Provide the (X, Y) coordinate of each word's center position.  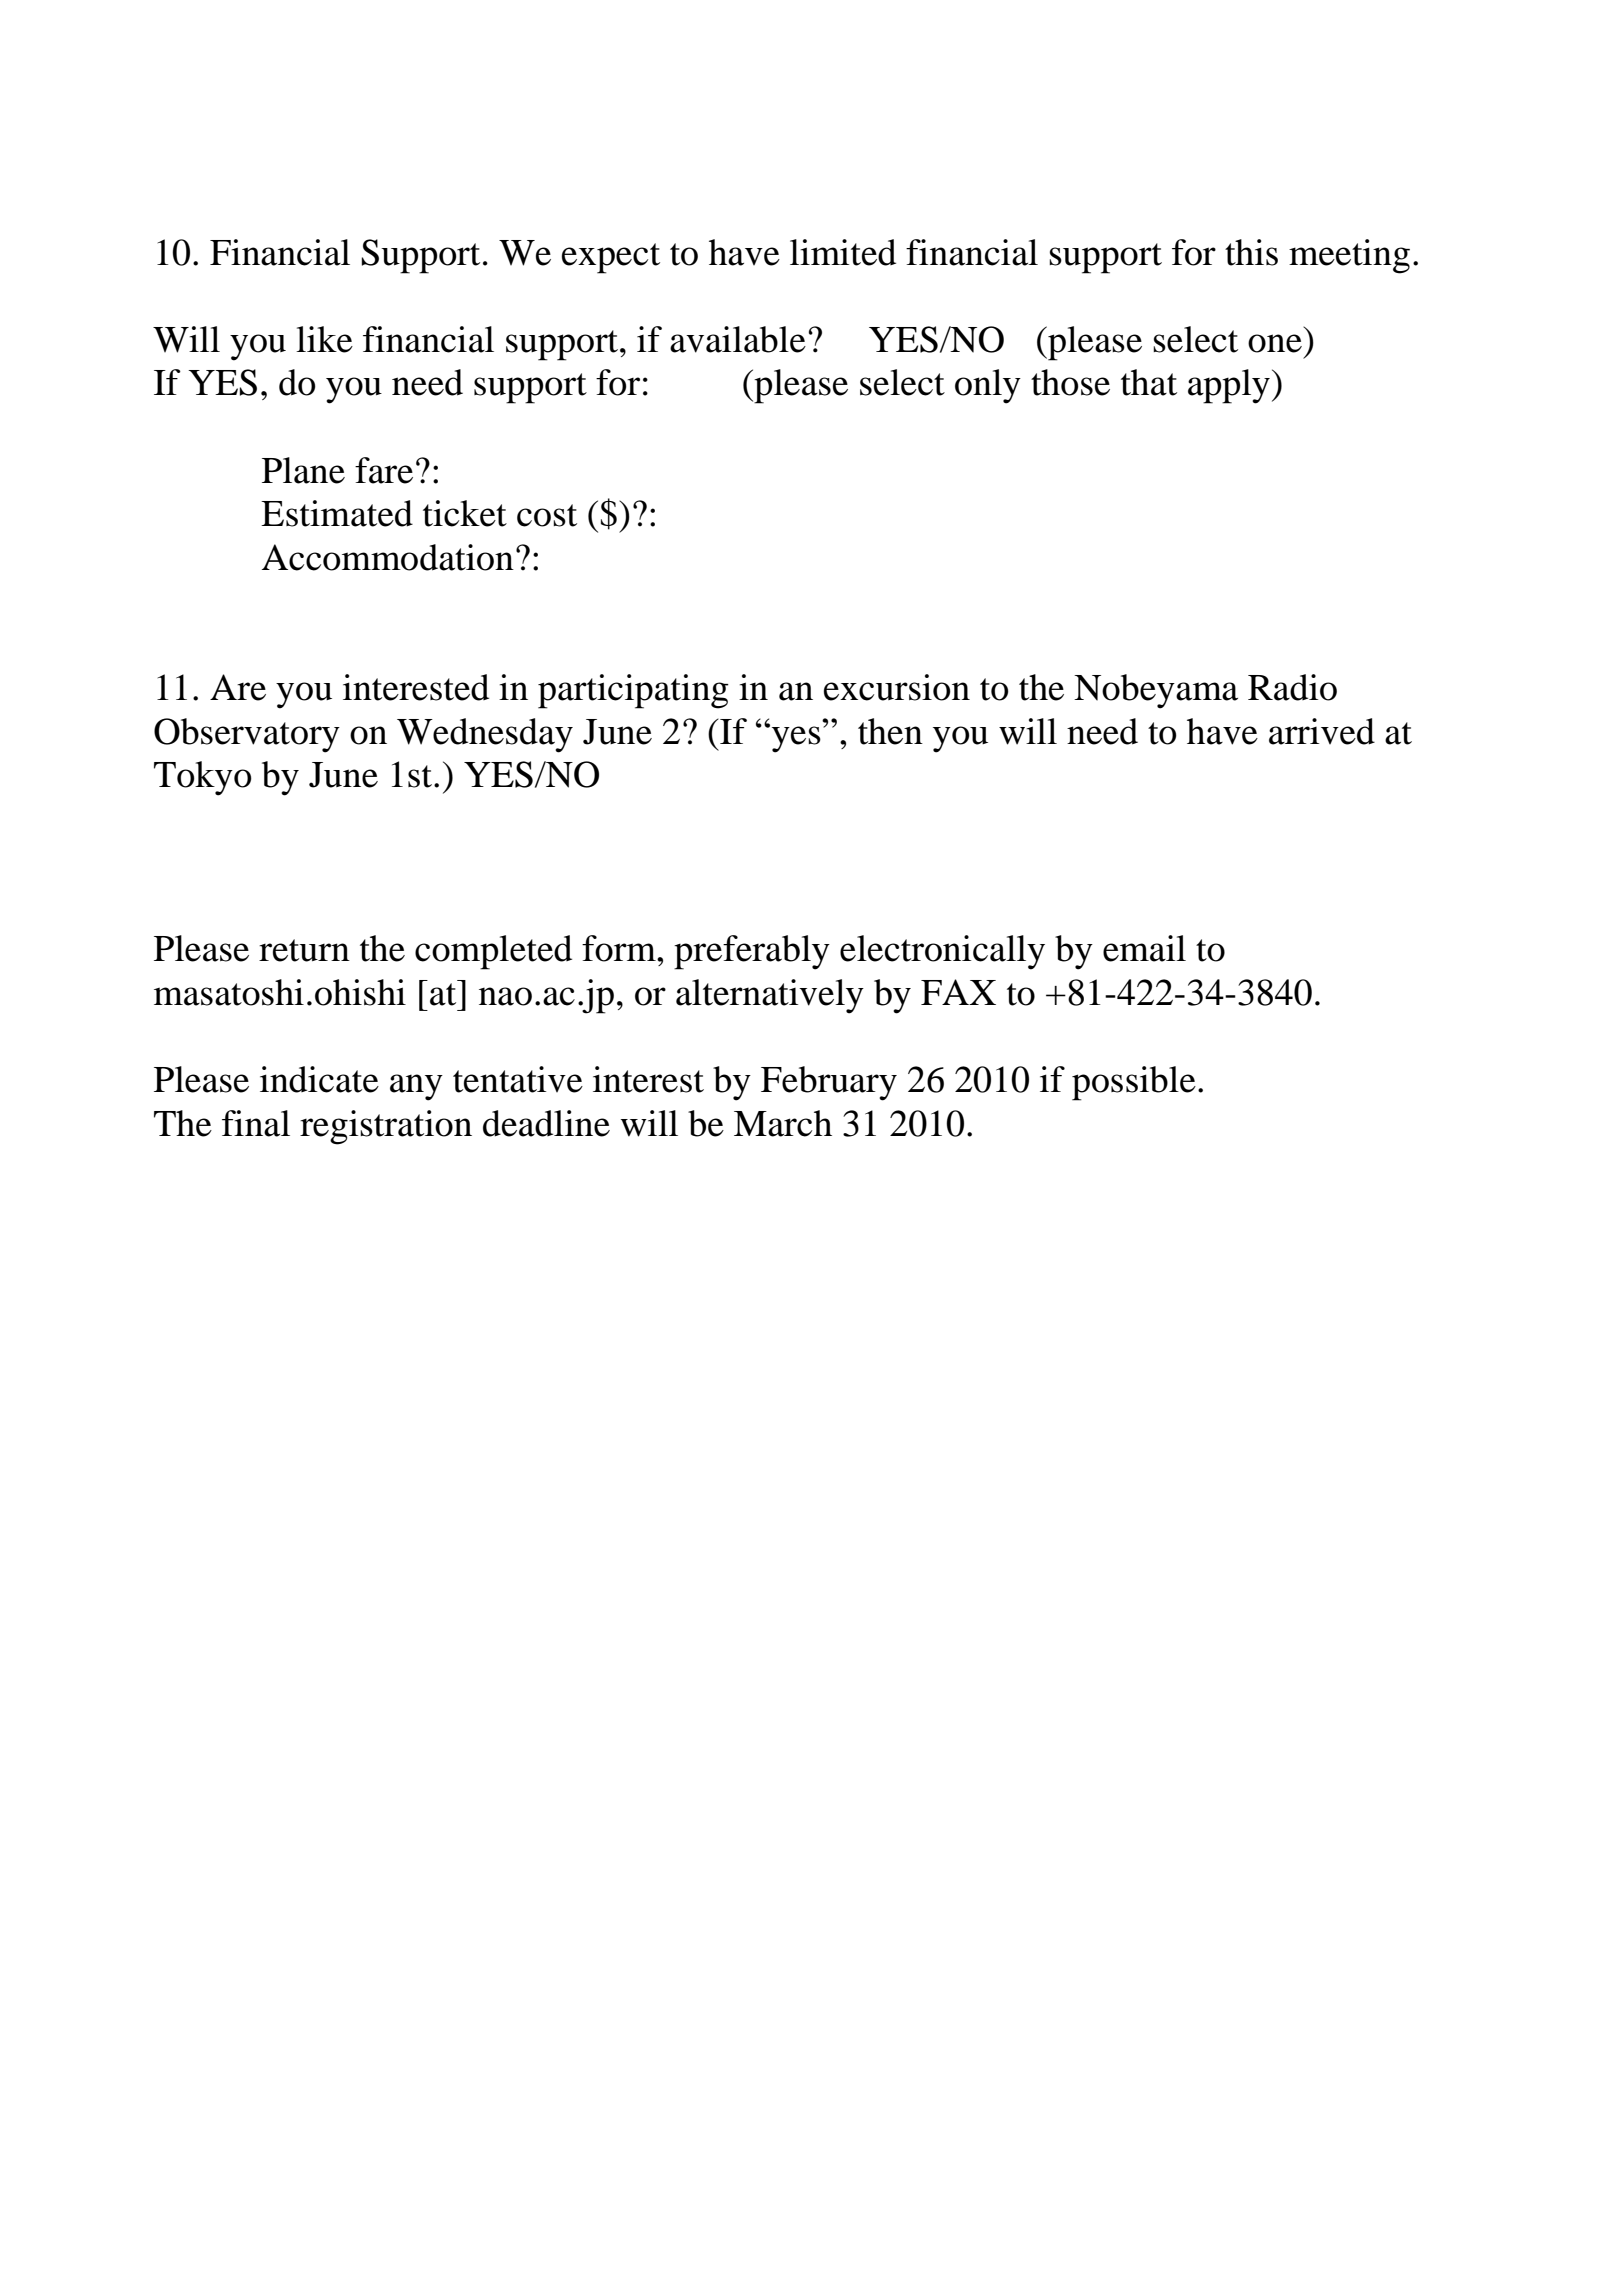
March (783, 1123)
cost (547, 515)
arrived (1322, 731)
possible (1134, 1083)
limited (843, 252)
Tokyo (203, 778)
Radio (1292, 687)
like (324, 339)
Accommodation (388, 557)
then (890, 731)
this (1251, 252)
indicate (319, 1079)
